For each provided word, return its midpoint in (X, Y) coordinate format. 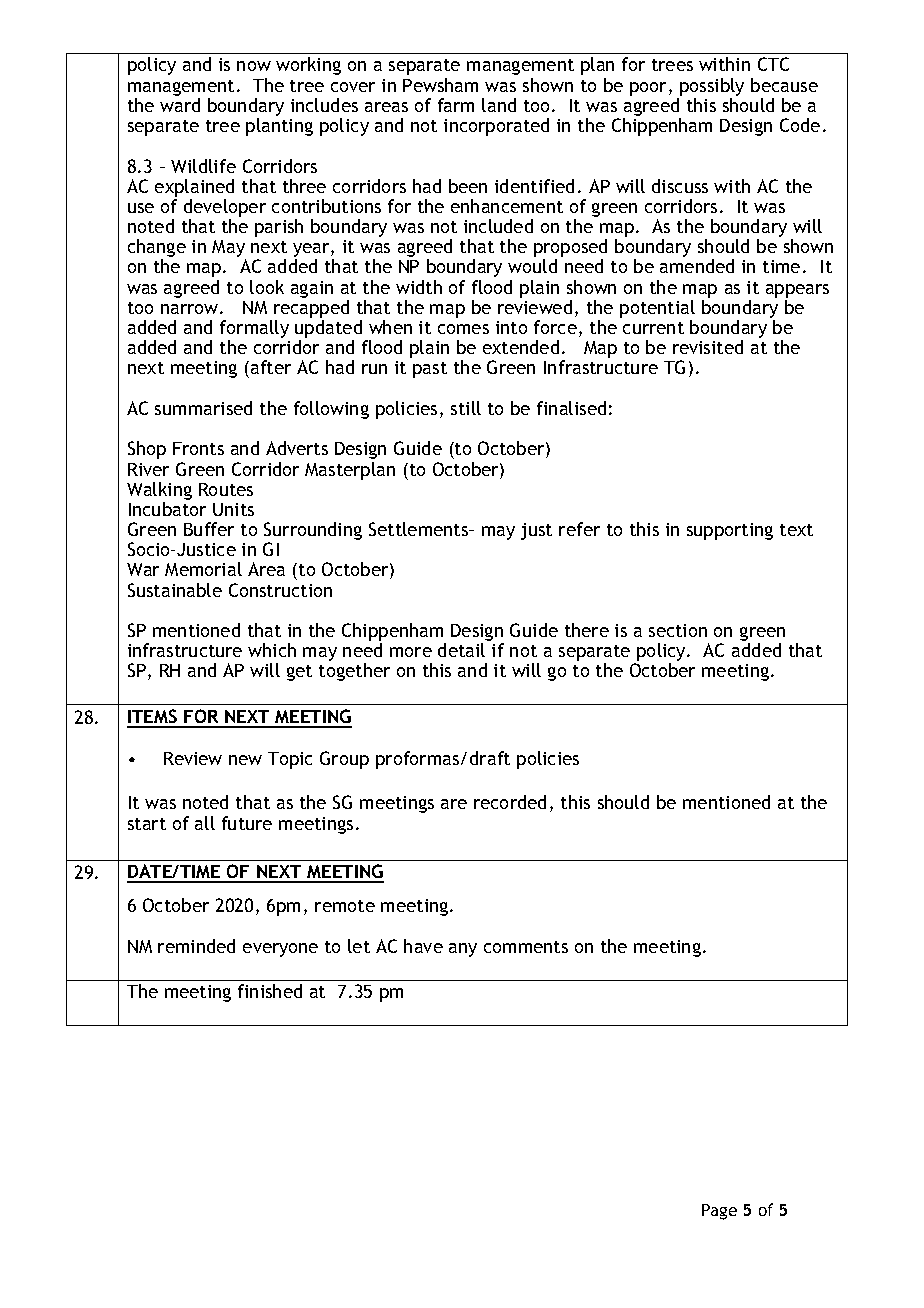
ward (180, 105)
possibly (712, 87)
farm (456, 105)
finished (270, 991)
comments (526, 947)
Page (719, 1212)
